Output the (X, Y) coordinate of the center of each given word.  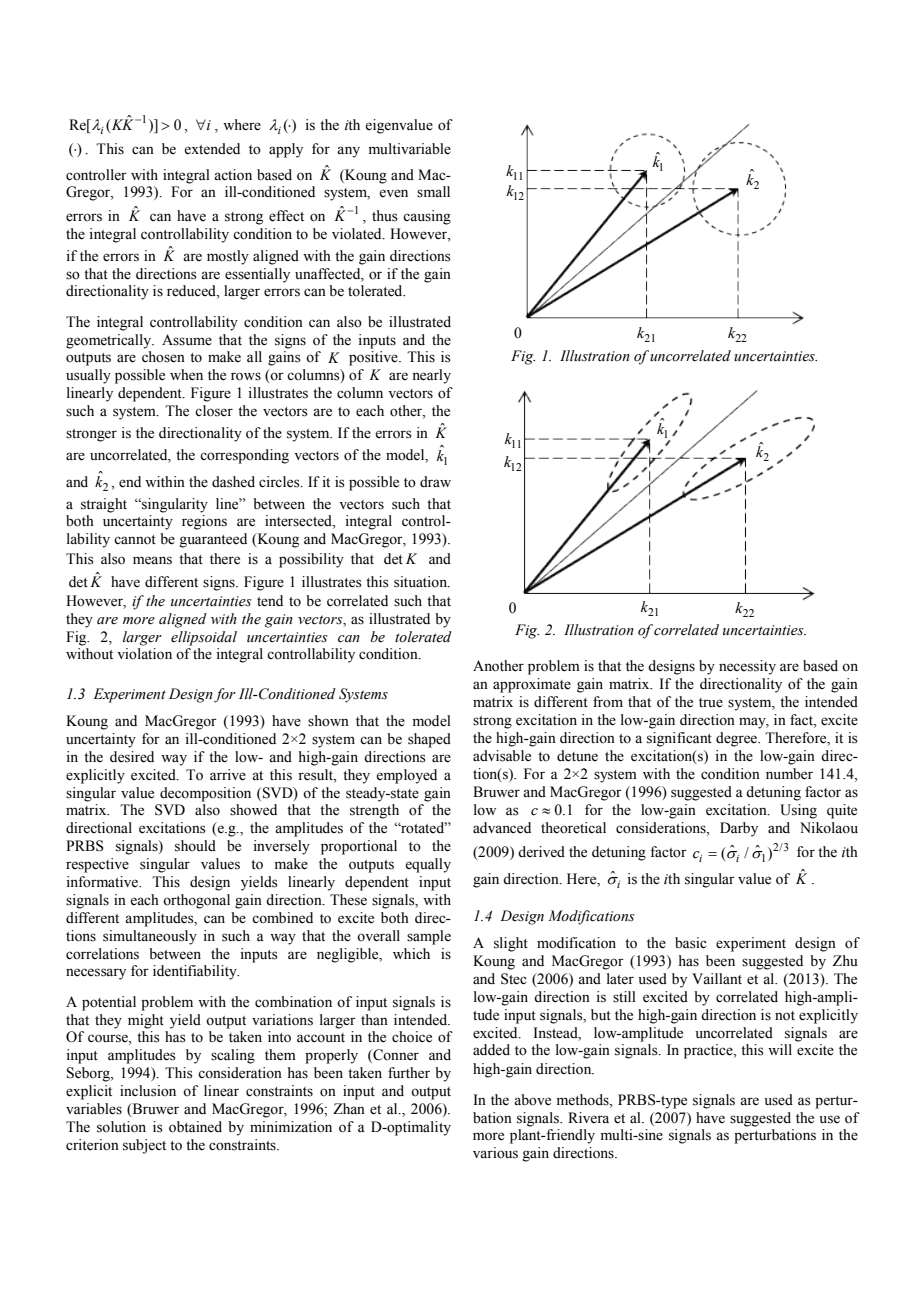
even (393, 193)
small (433, 192)
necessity (747, 667)
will (780, 1049)
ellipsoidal (204, 638)
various (495, 1153)
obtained (195, 1127)
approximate (532, 685)
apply (286, 150)
